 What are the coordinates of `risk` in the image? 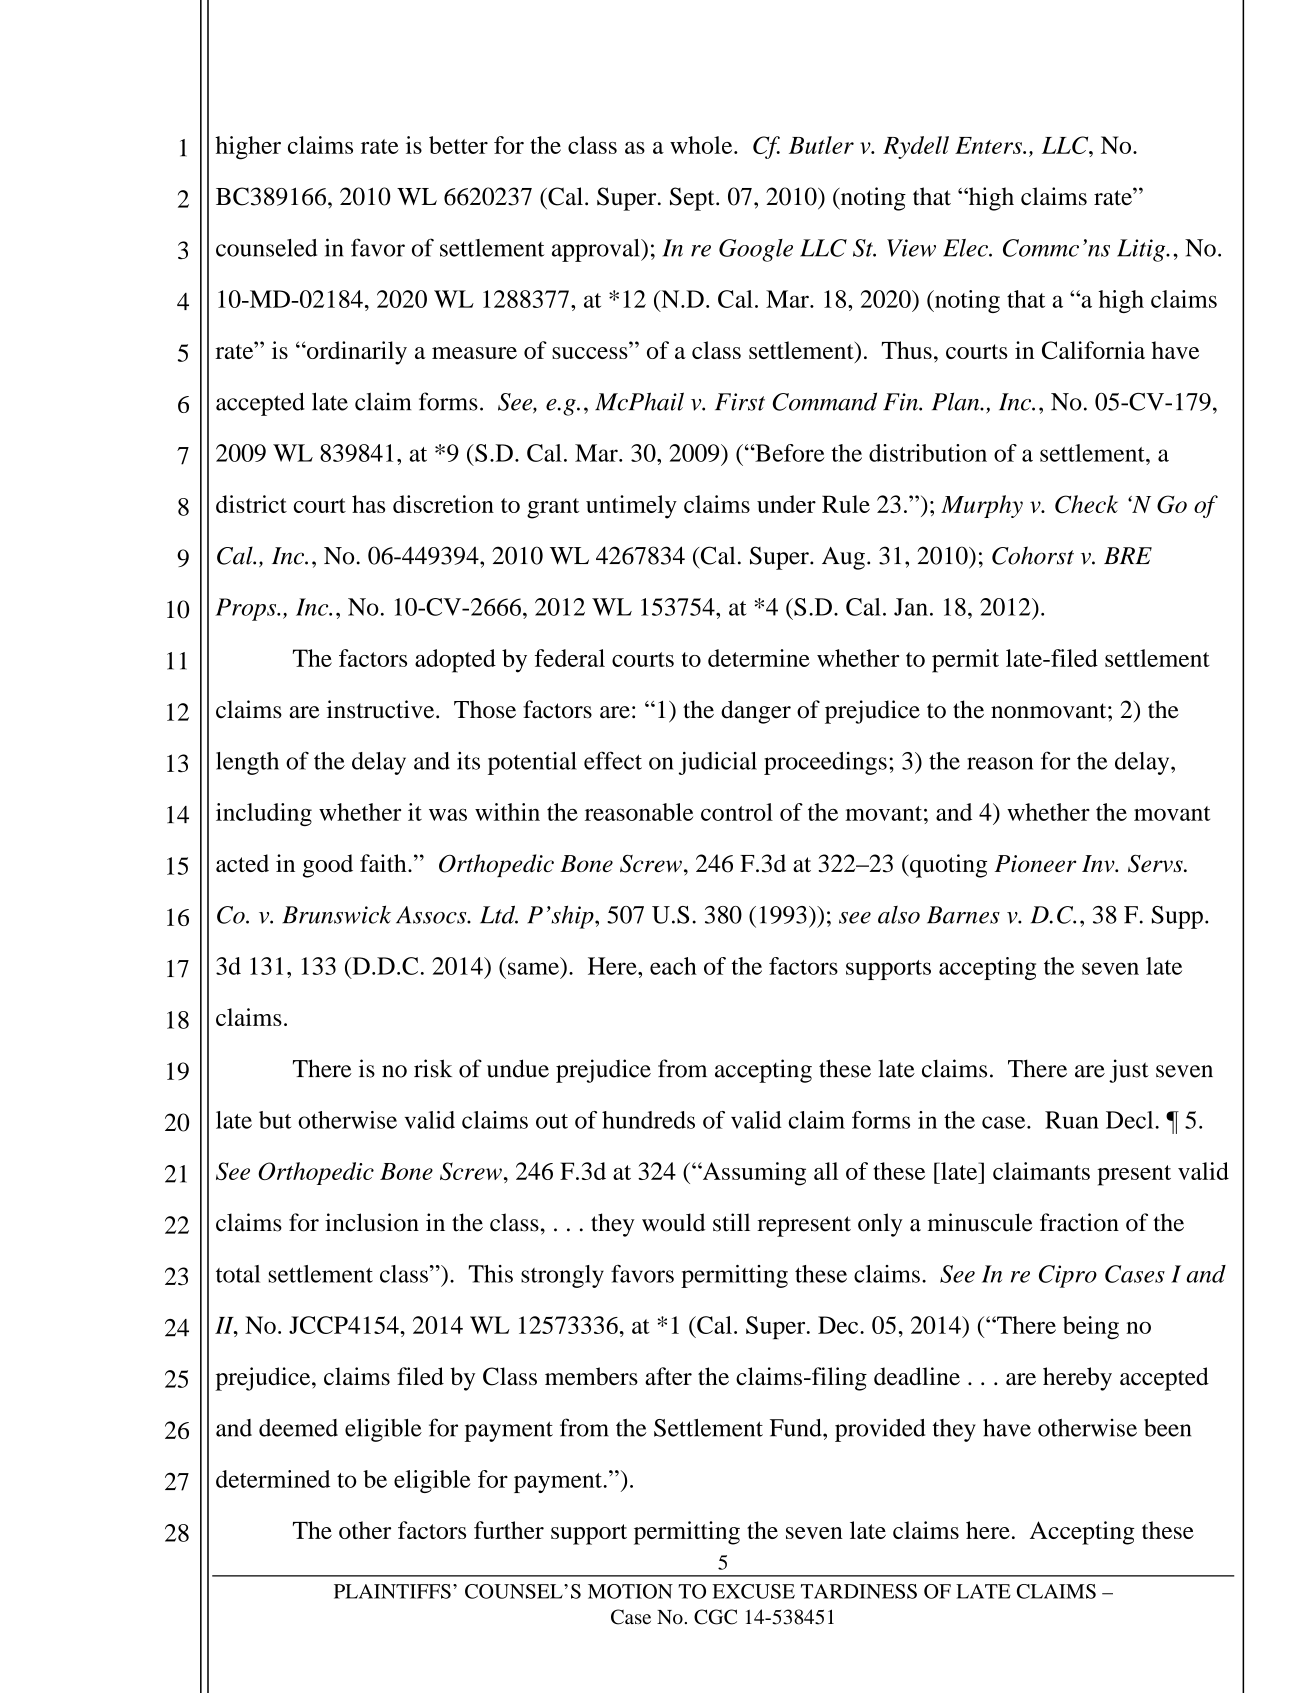 It's located at (433, 1068).
